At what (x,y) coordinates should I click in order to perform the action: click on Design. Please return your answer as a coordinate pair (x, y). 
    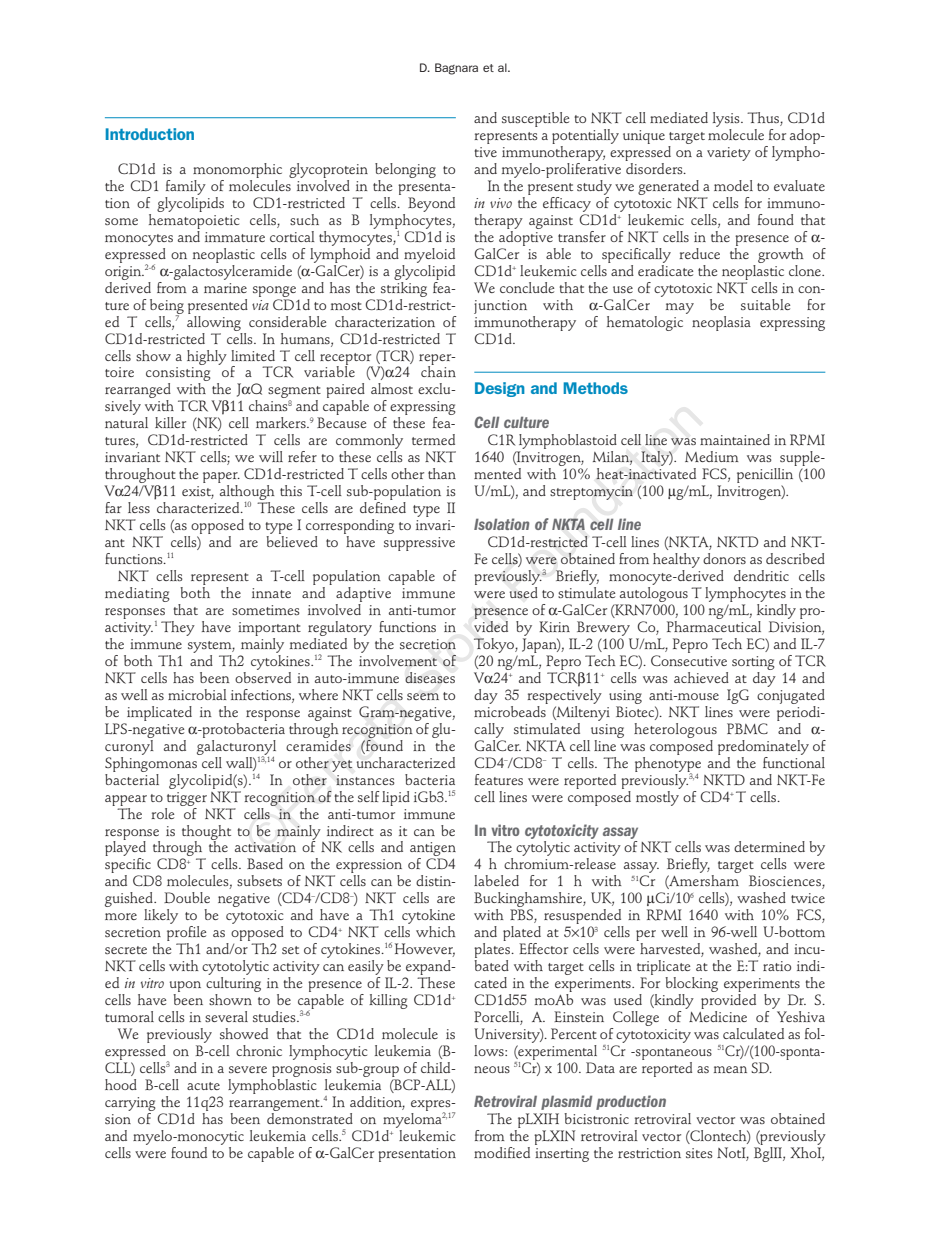
    Looking at the image, I should click on (500, 389).
